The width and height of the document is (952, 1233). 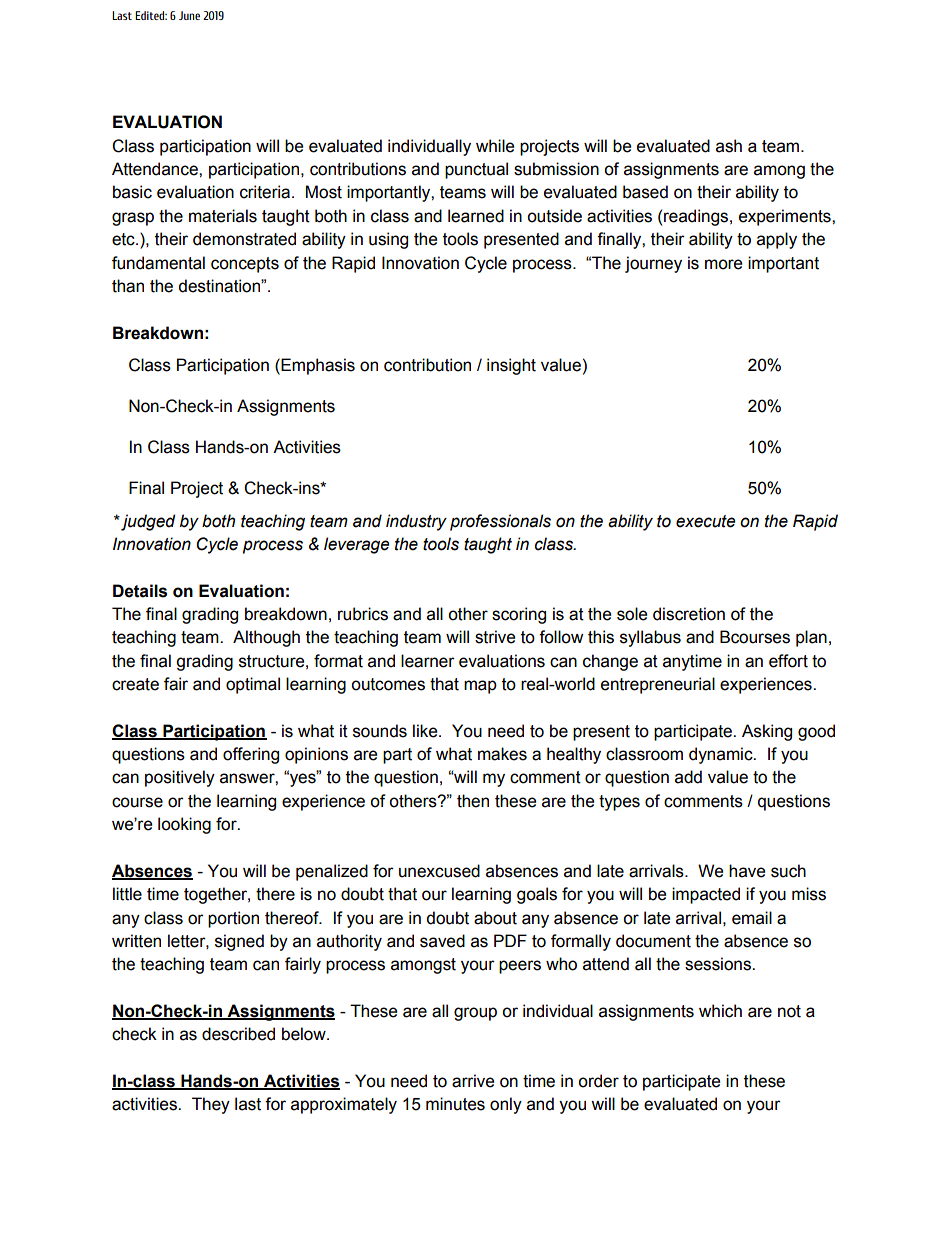 I want to click on ash, so click(x=729, y=146).
